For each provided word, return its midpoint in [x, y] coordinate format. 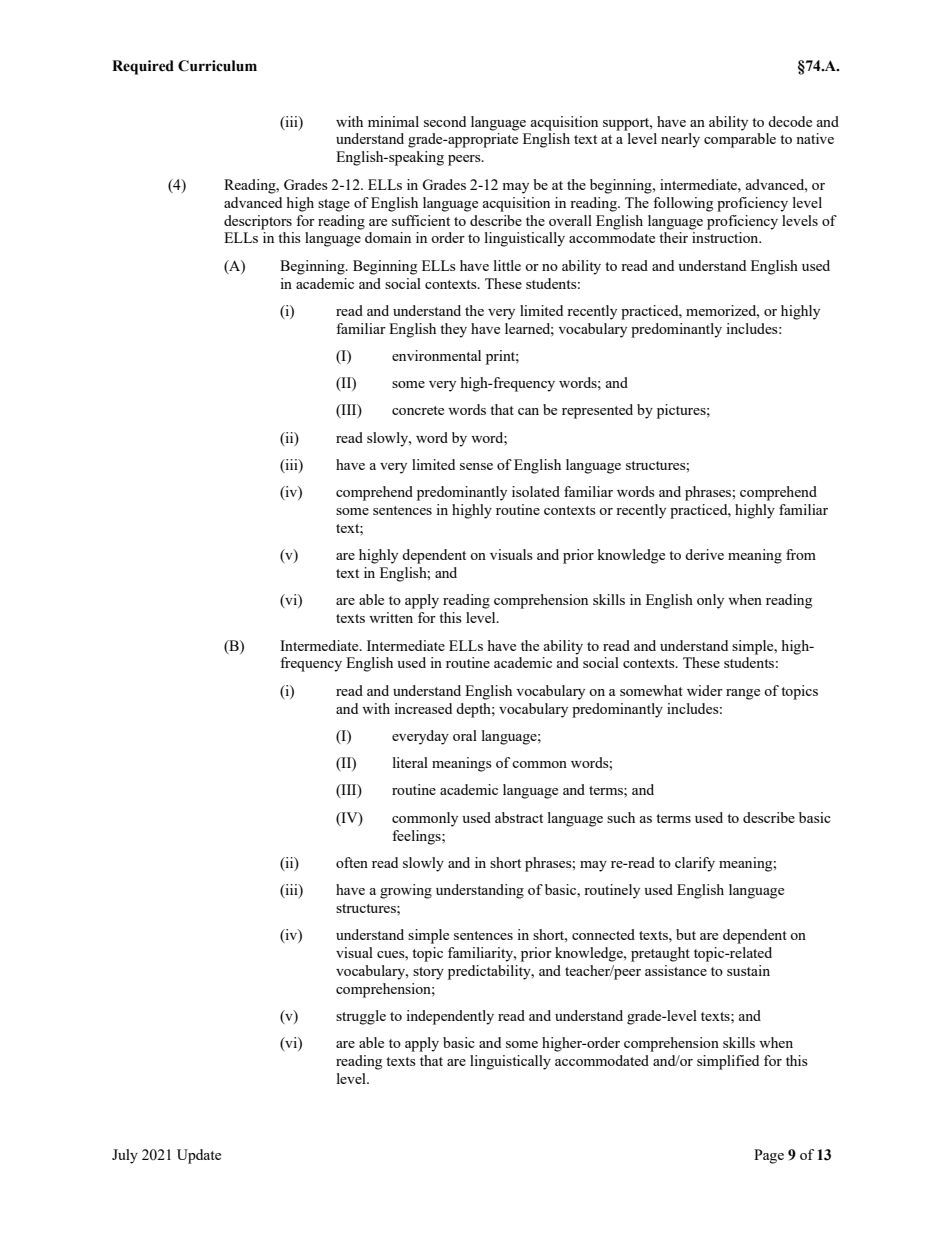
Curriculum [217, 66]
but [686, 934]
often [352, 862]
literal [410, 762]
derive [704, 554]
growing [406, 891]
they [453, 330]
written [391, 617]
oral [465, 735]
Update [199, 1156]
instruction [726, 237]
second [445, 121]
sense [476, 466]
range [743, 694]
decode [790, 121]
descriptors [258, 222]
